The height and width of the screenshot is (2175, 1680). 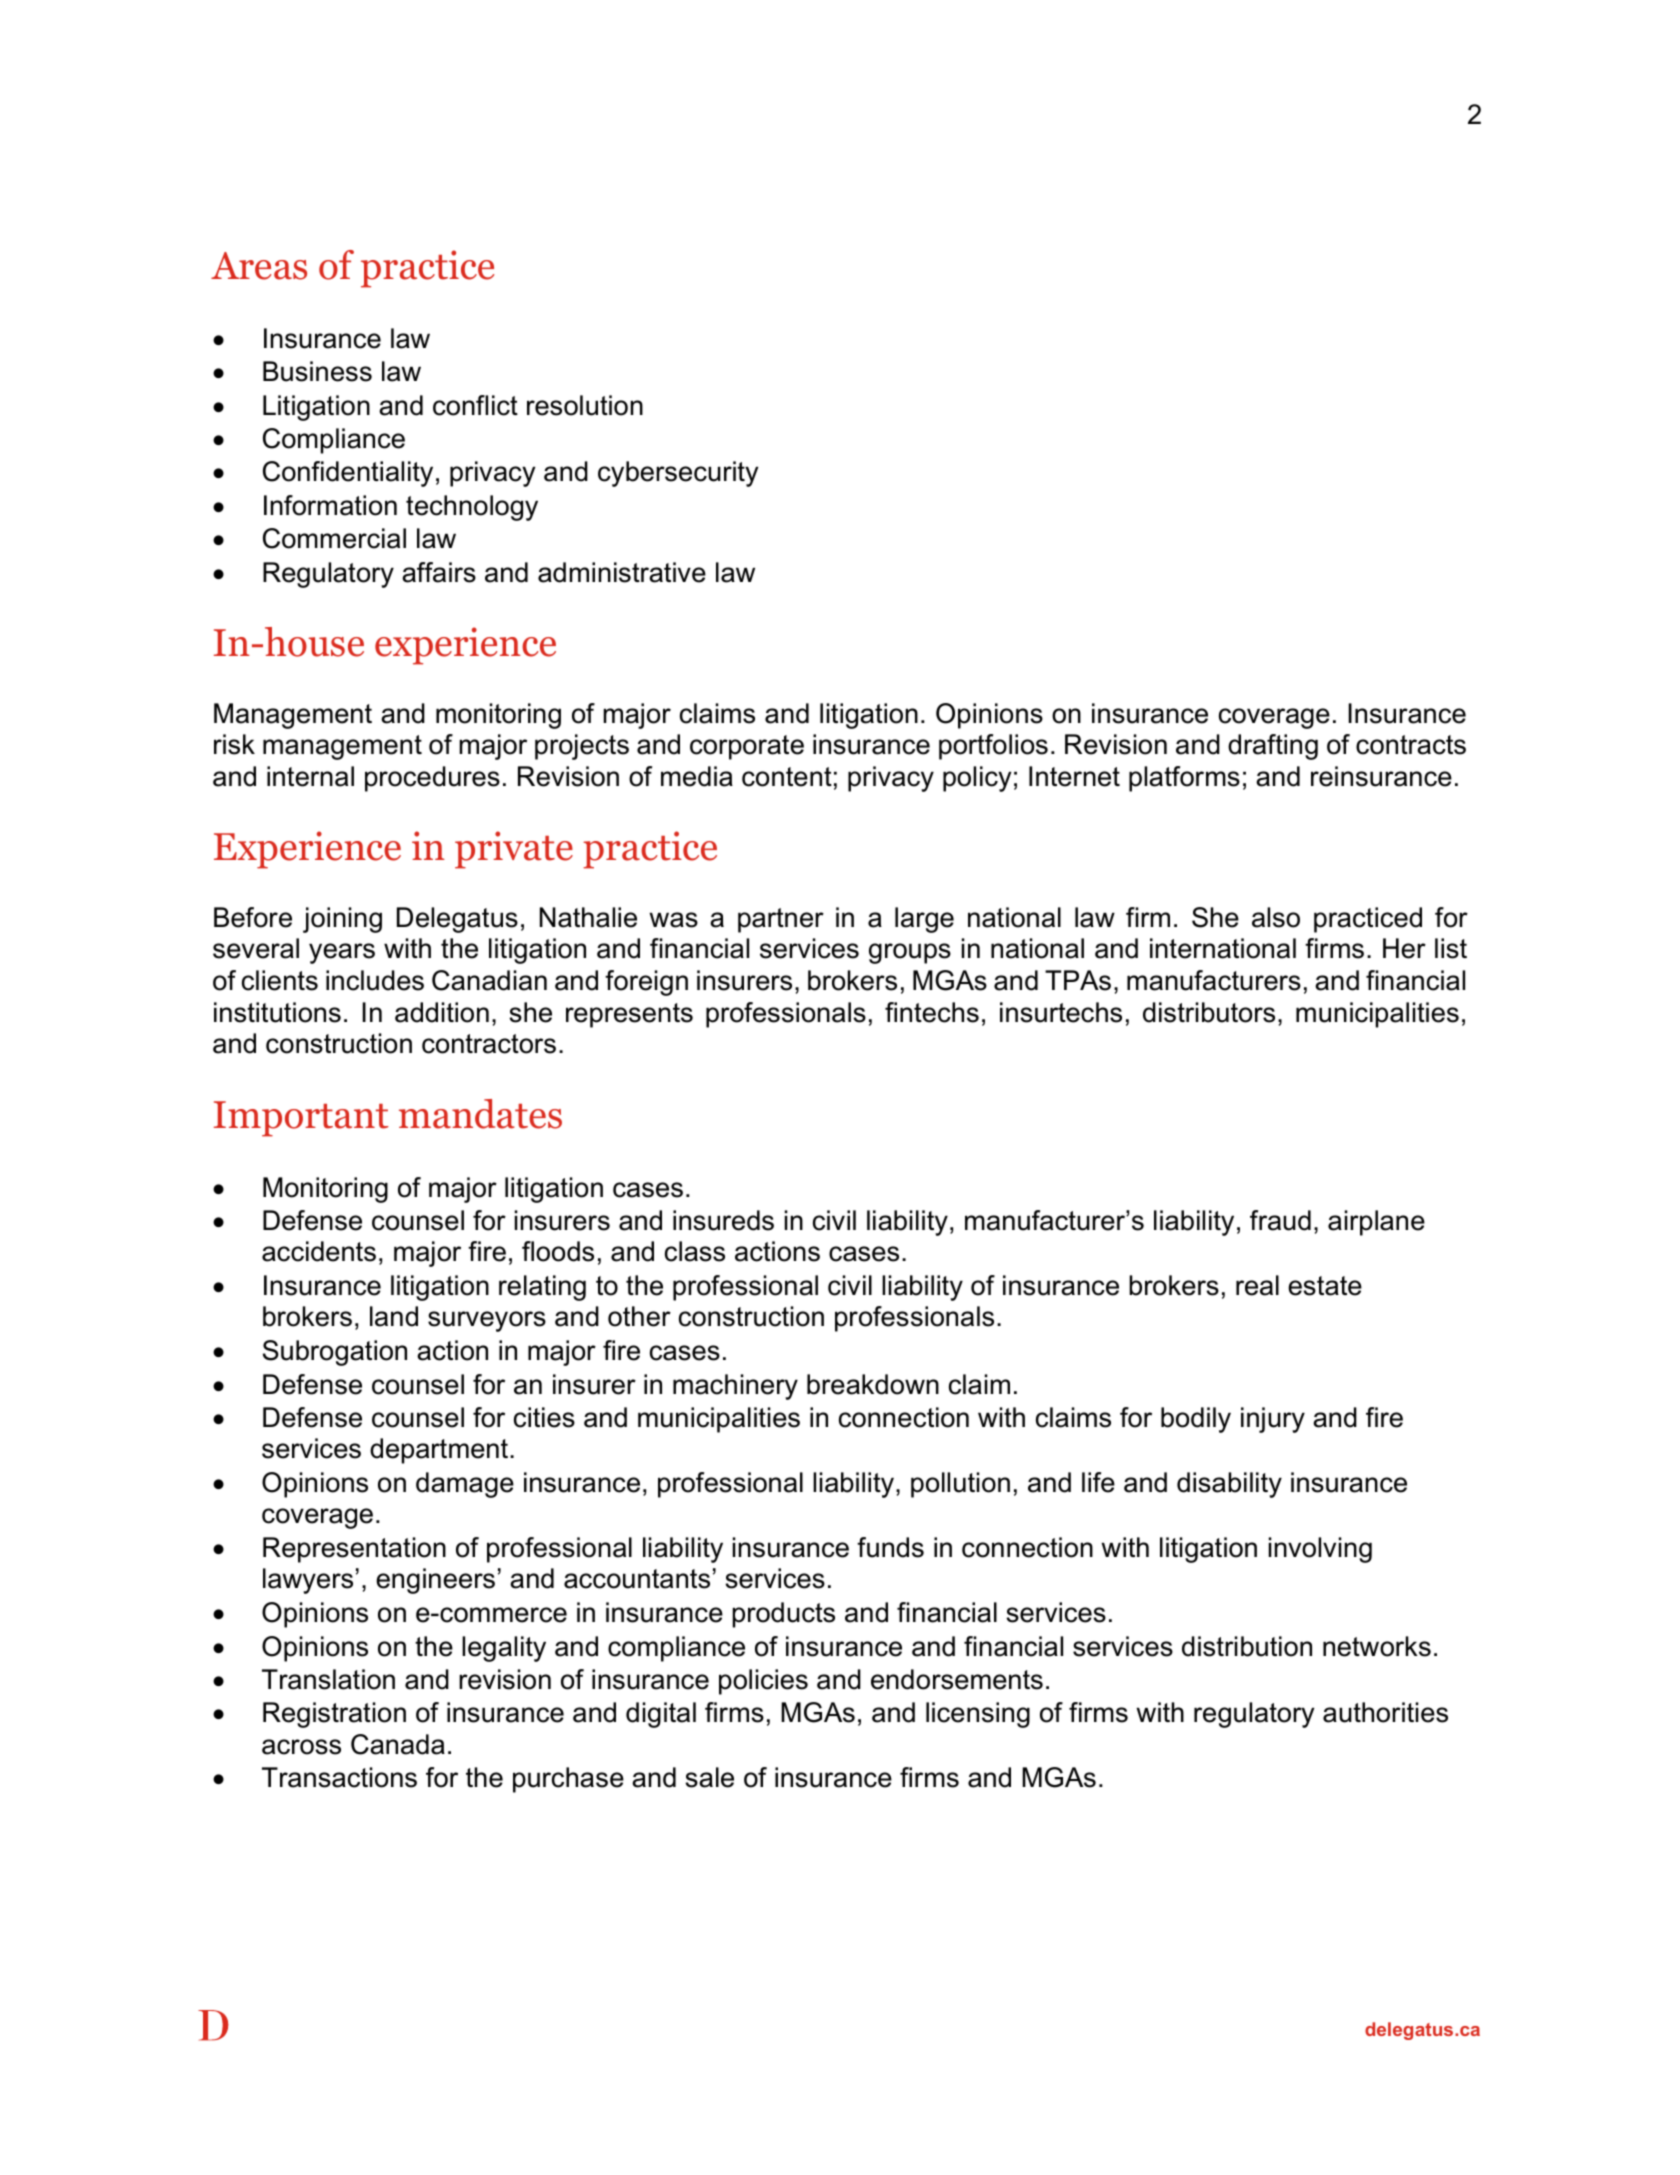 I want to click on Business, so click(x=317, y=371).
